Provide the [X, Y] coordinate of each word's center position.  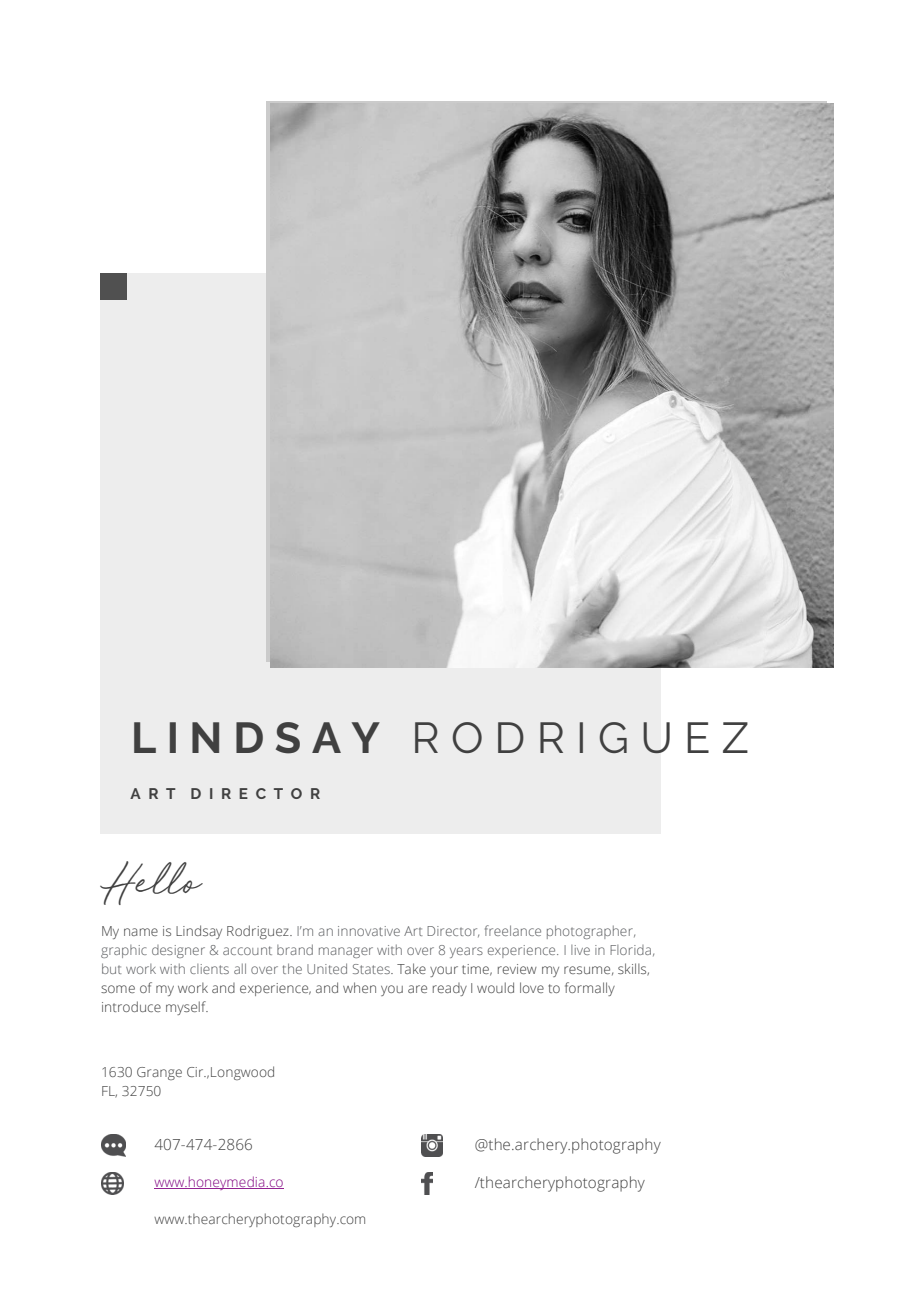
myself [187, 1008]
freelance [513, 930]
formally [590, 989]
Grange [159, 1073]
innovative [369, 931]
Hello [151, 883]
